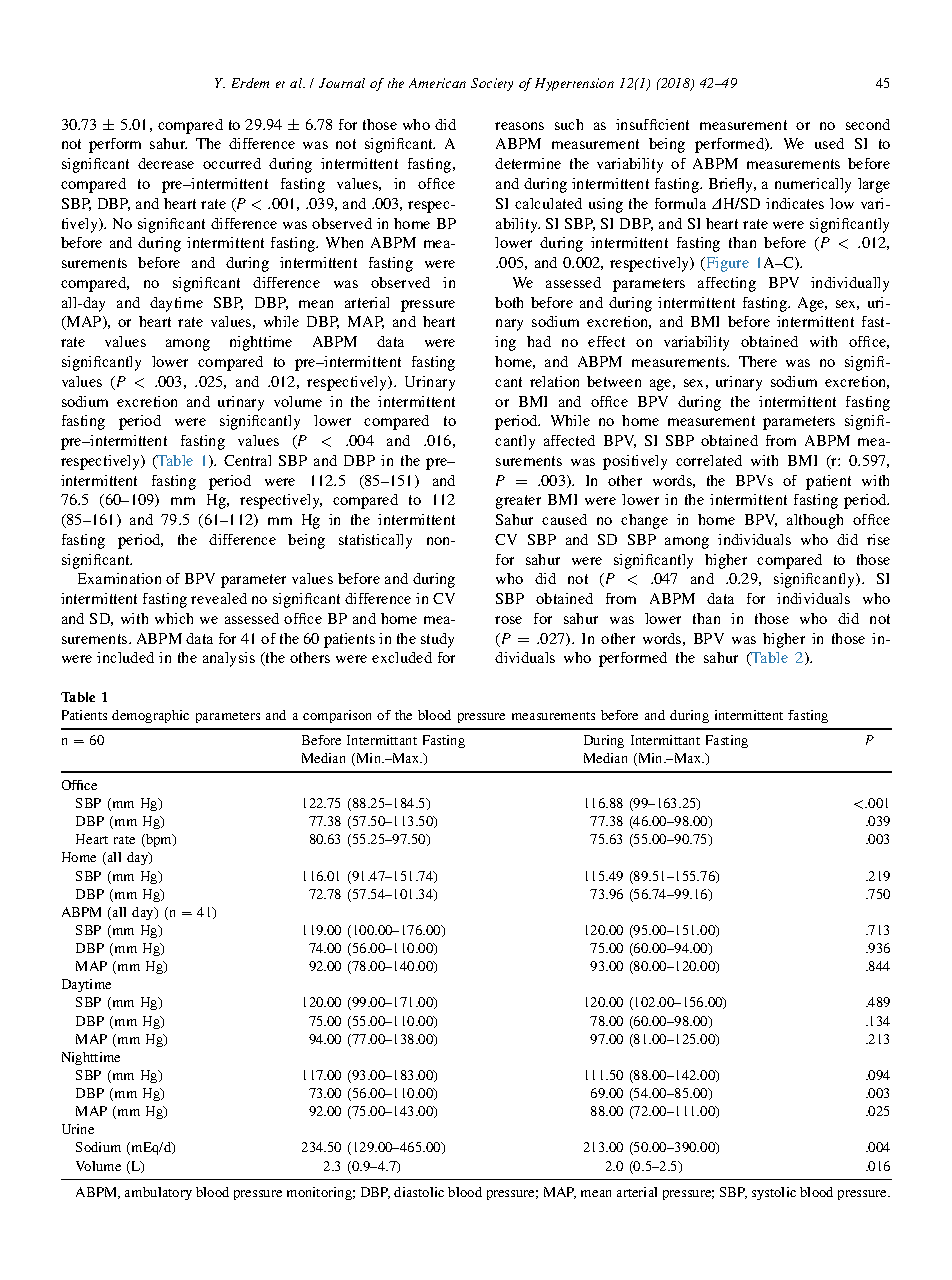 This document has height=1280, width=952. What do you see at coordinates (337, 716) in the document?
I see `comparison` at bounding box center [337, 716].
